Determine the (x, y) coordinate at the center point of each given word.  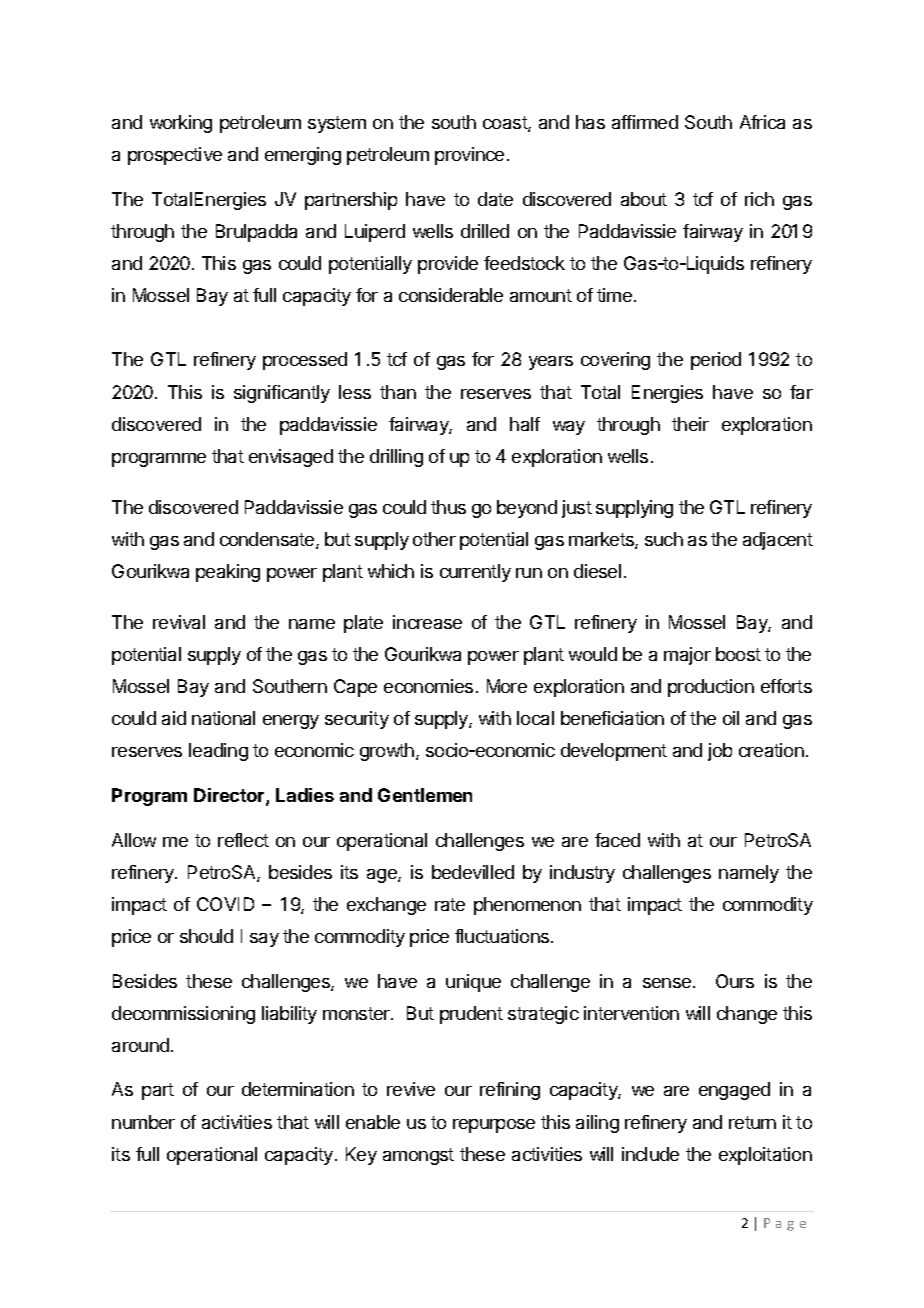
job (720, 752)
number (143, 1122)
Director (230, 796)
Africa (762, 122)
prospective (175, 156)
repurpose (494, 1126)
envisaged (291, 458)
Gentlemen (425, 795)
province (469, 156)
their (690, 424)
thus (448, 507)
